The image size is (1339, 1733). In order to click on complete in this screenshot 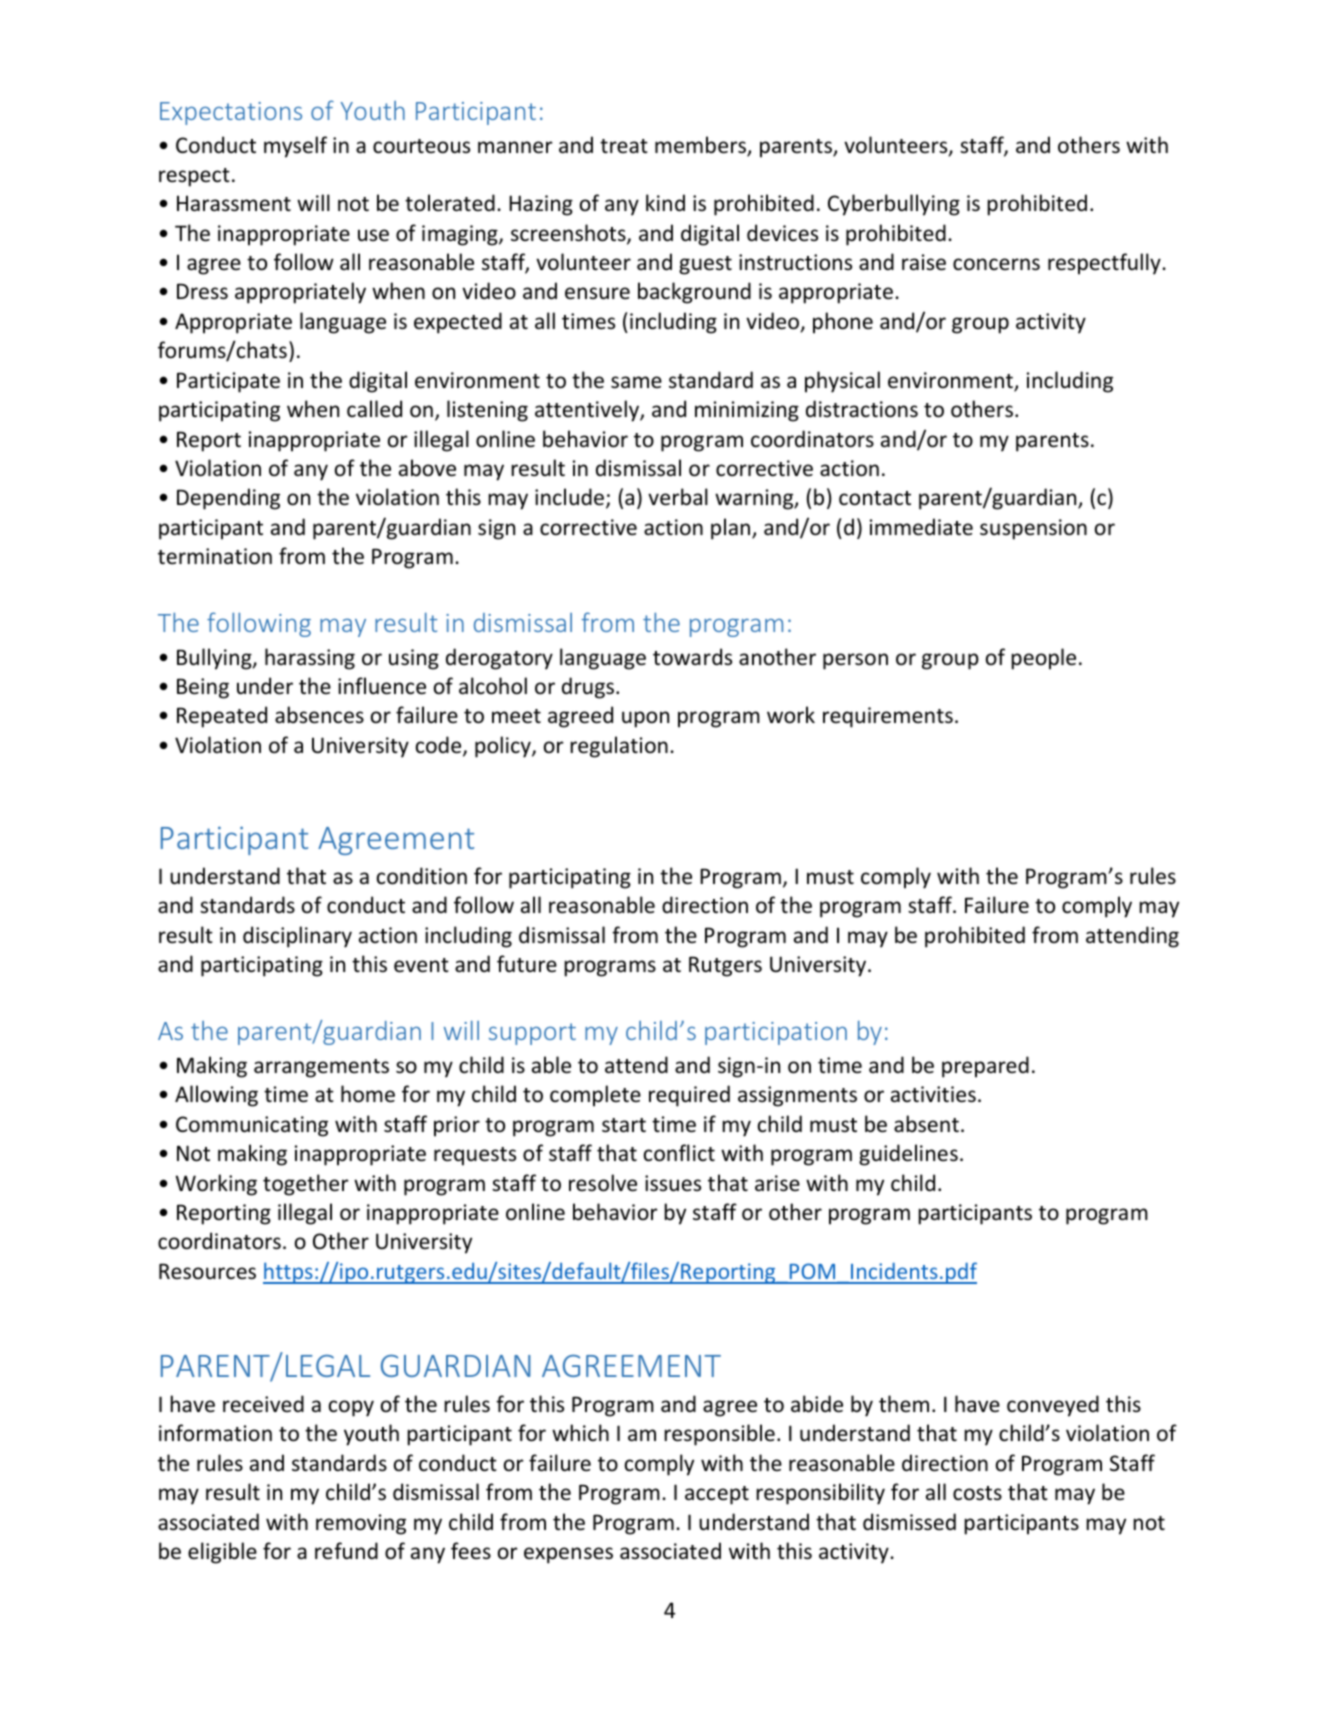, I will do `click(595, 1096)`.
